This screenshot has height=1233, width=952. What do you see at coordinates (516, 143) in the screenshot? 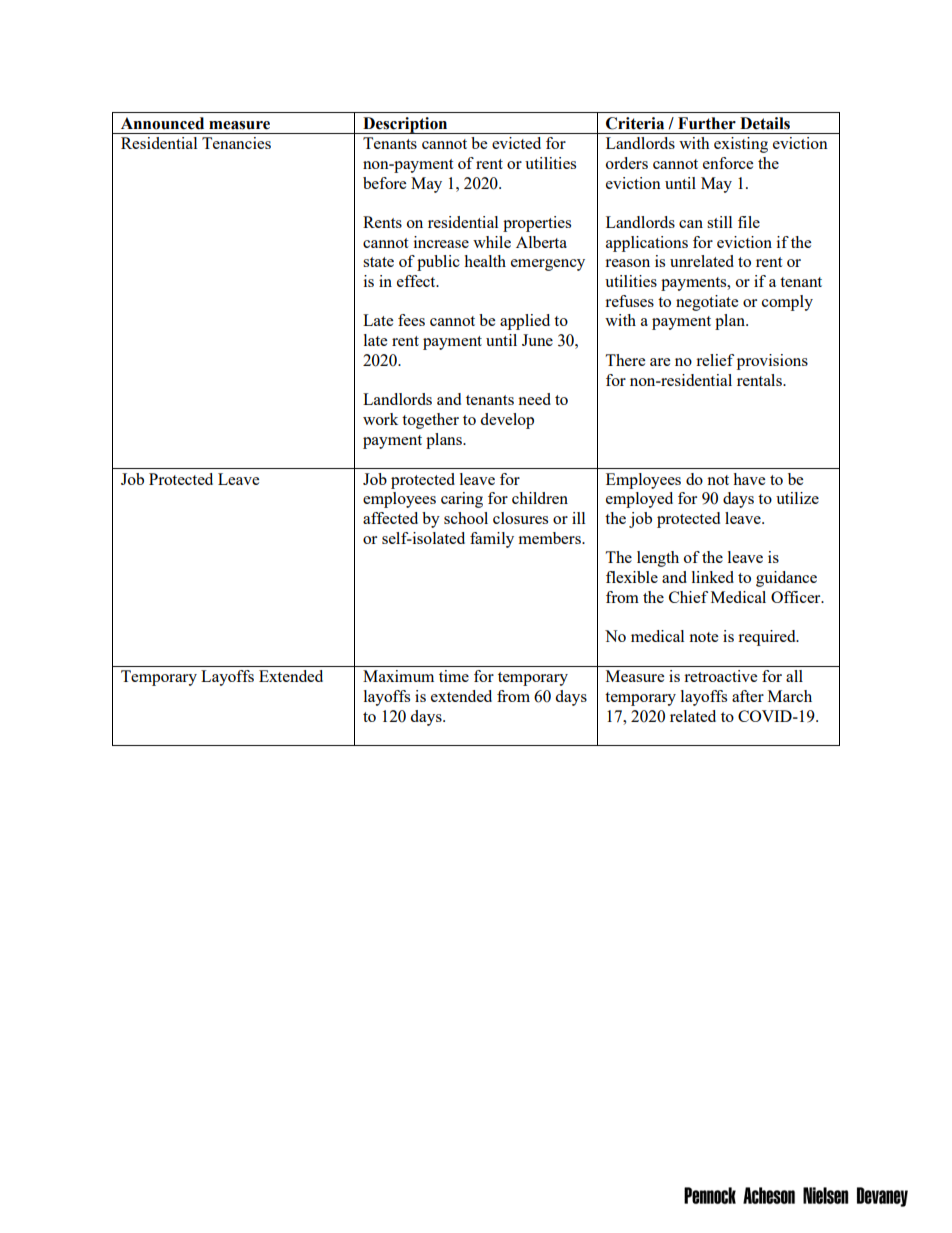
I see `evicted` at bounding box center [516, 143].
